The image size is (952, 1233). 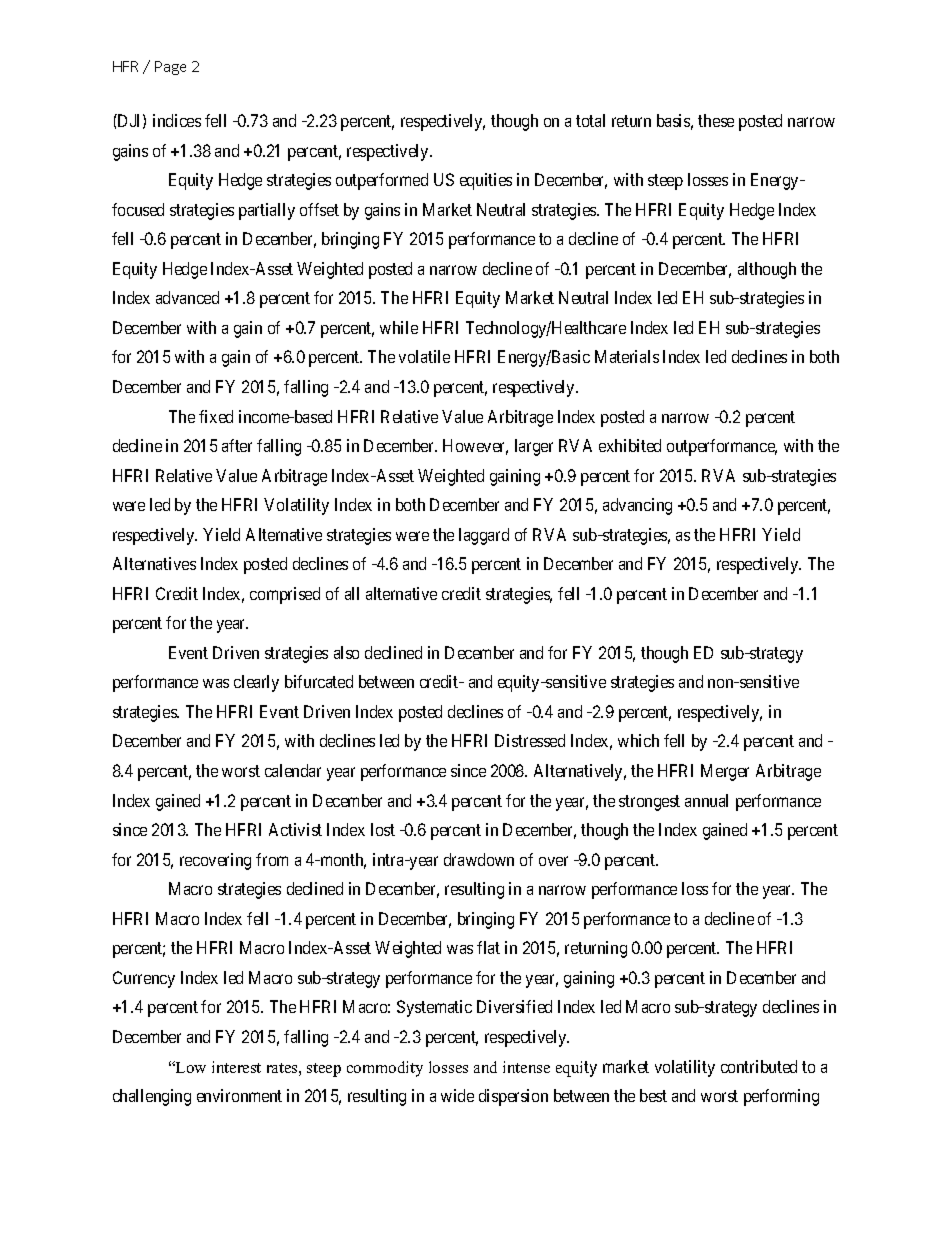 I want to click on wide, so click(x=457, y=1095).
